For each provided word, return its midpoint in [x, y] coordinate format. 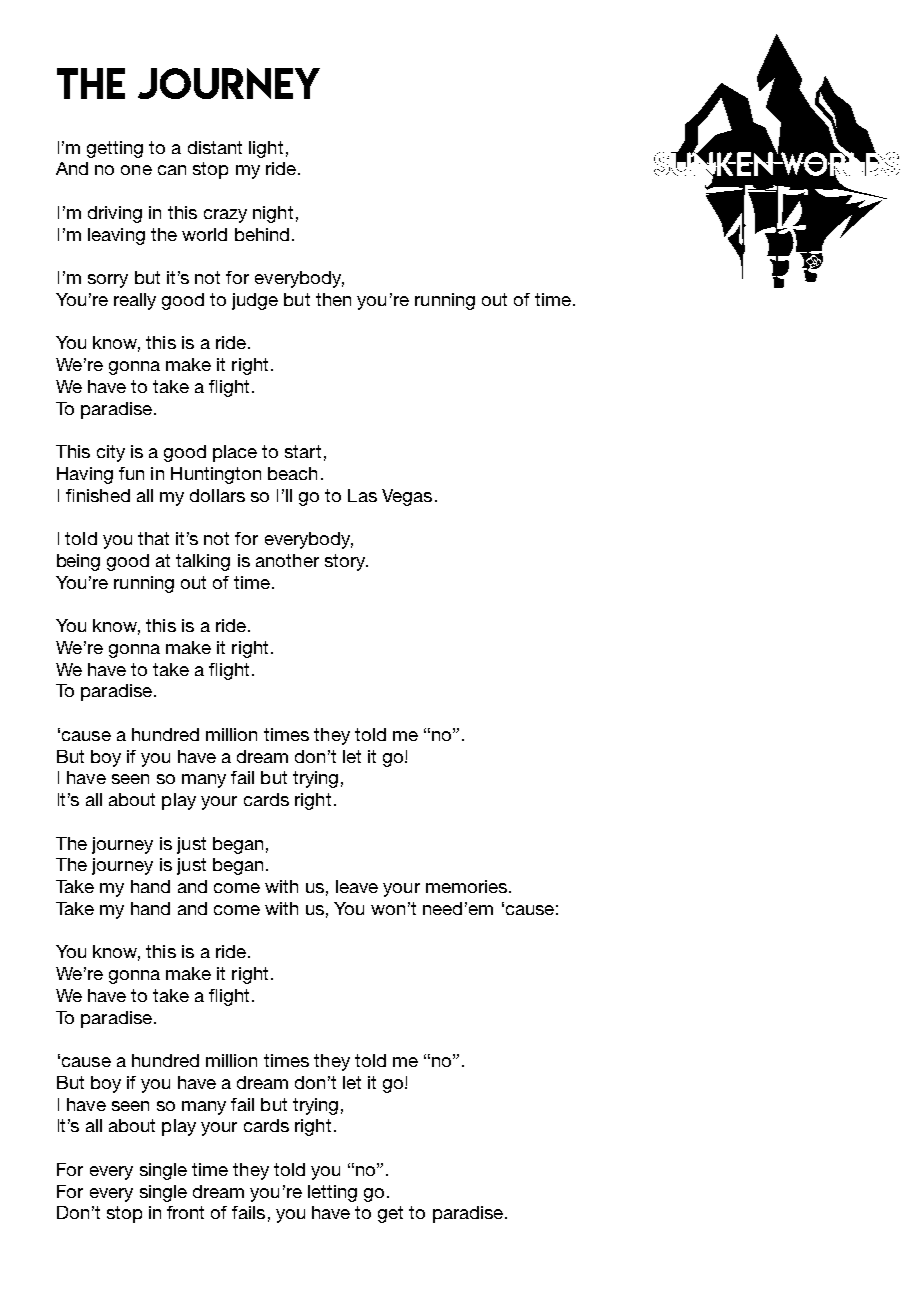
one [136, 170]
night [273, 214]
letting [332, 1193]
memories [466, 886]
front [185, 1212]
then [333, 299]
